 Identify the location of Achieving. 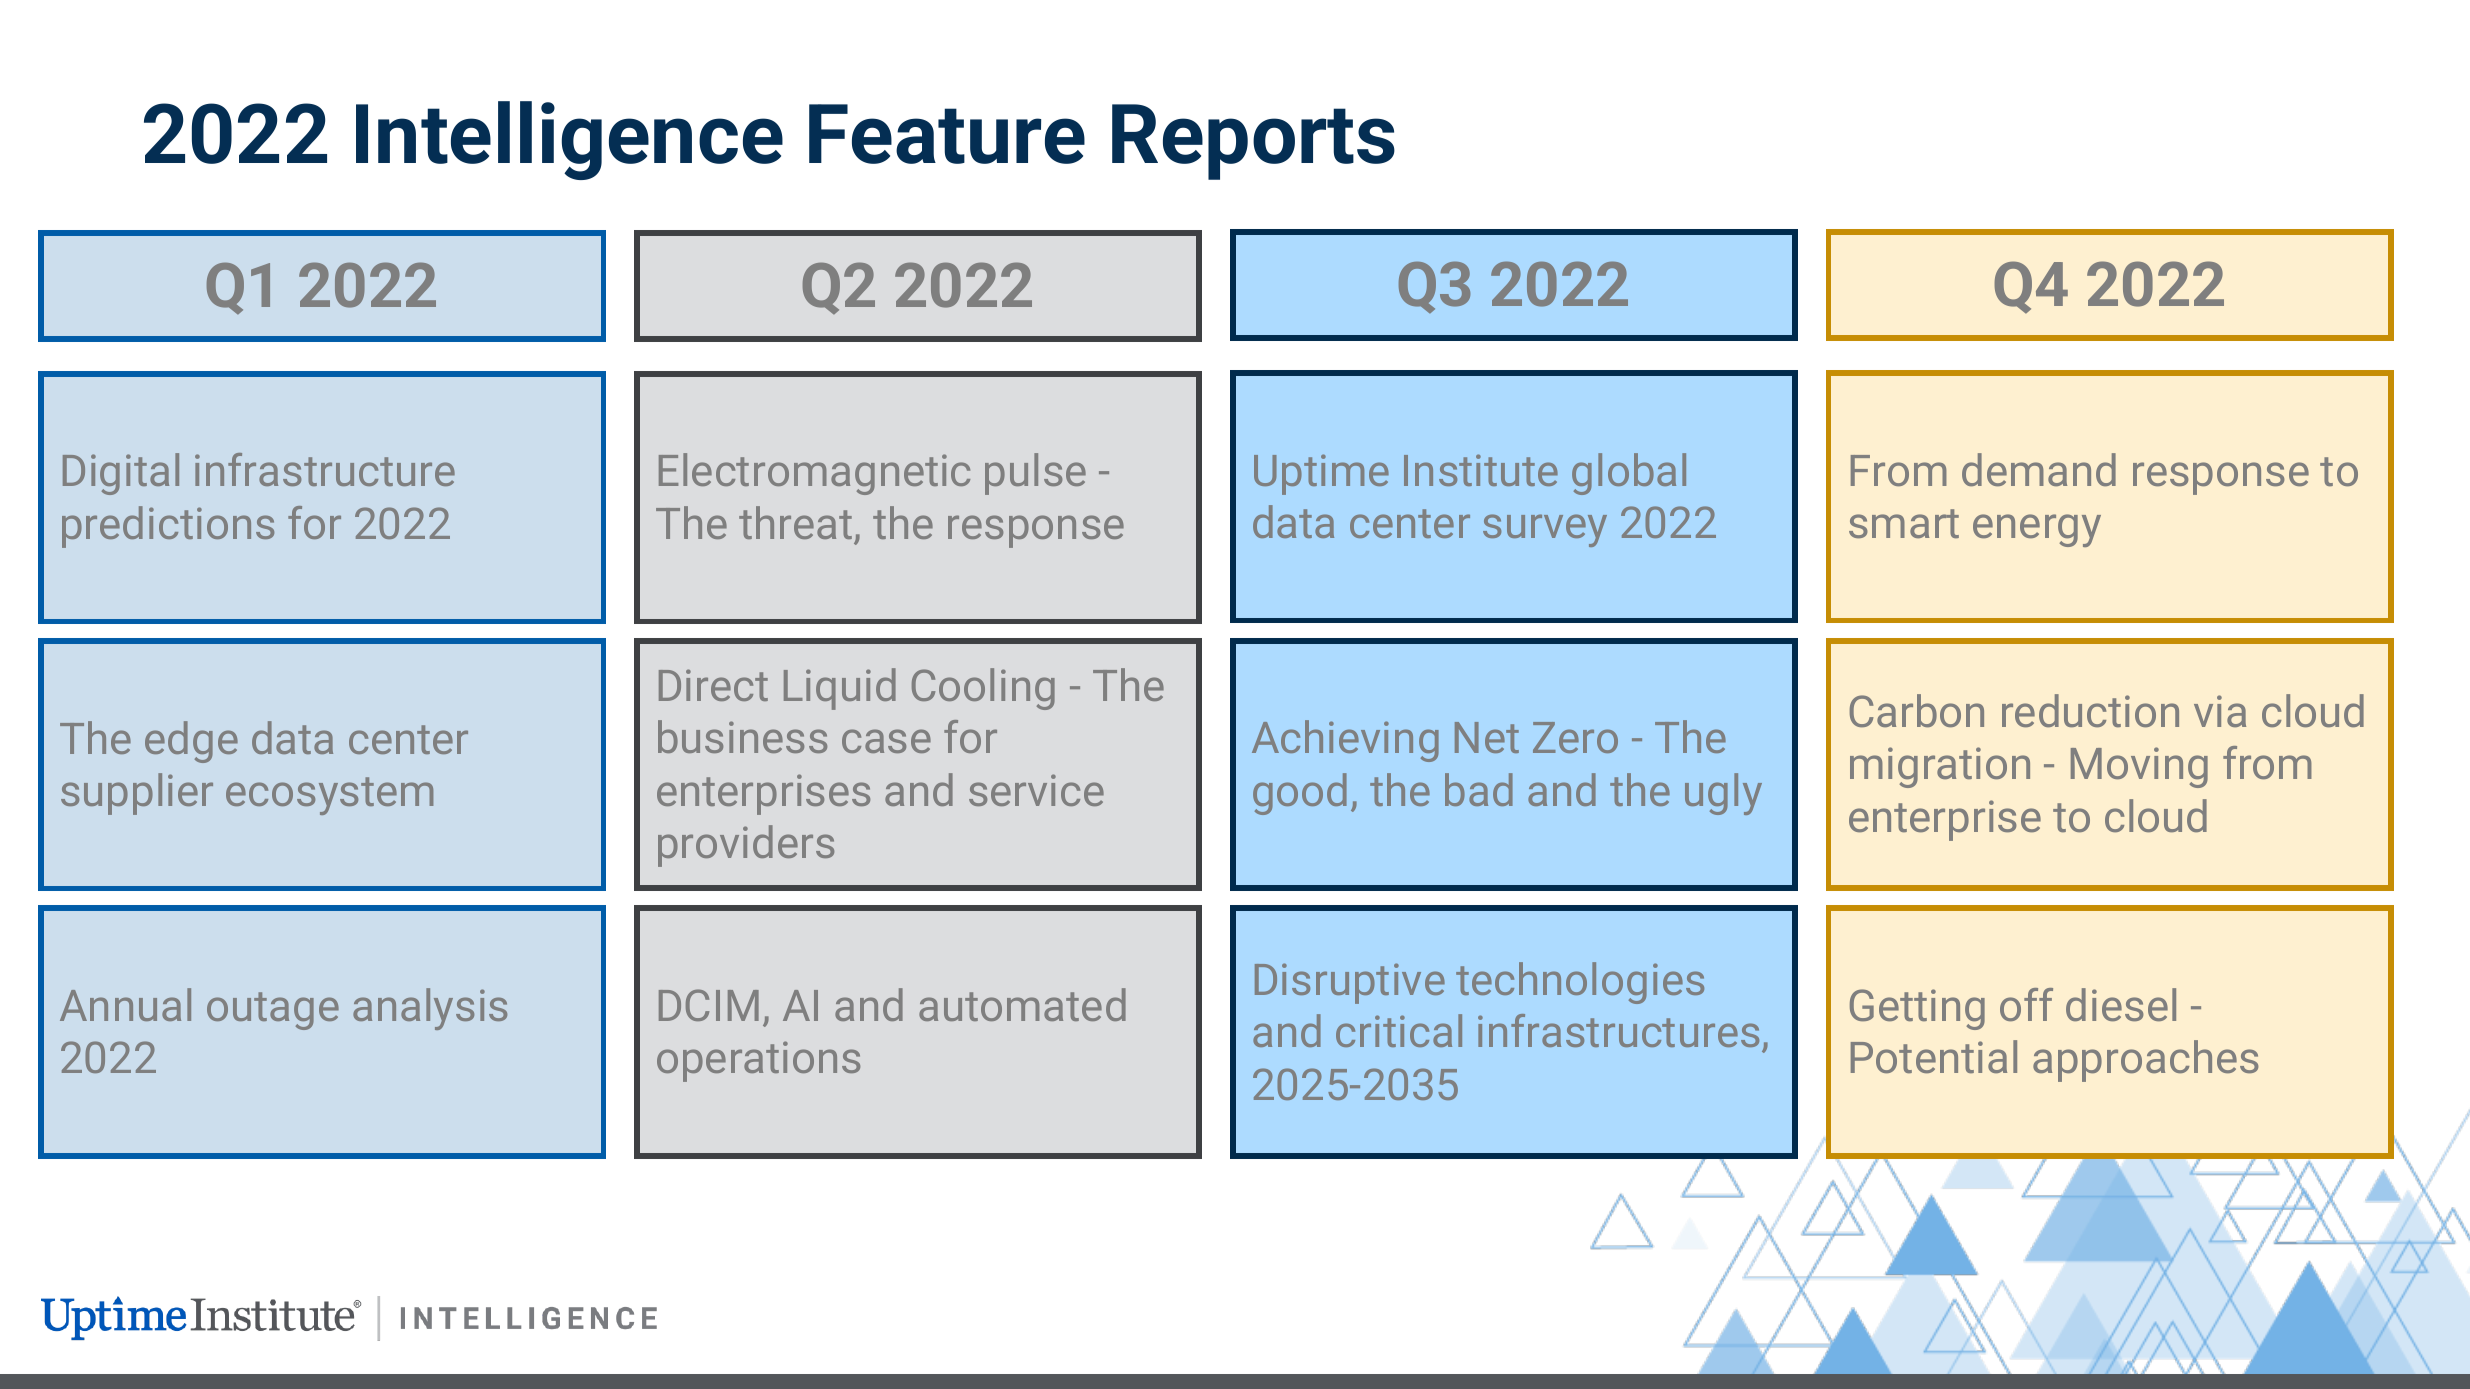
(1345, 741).
